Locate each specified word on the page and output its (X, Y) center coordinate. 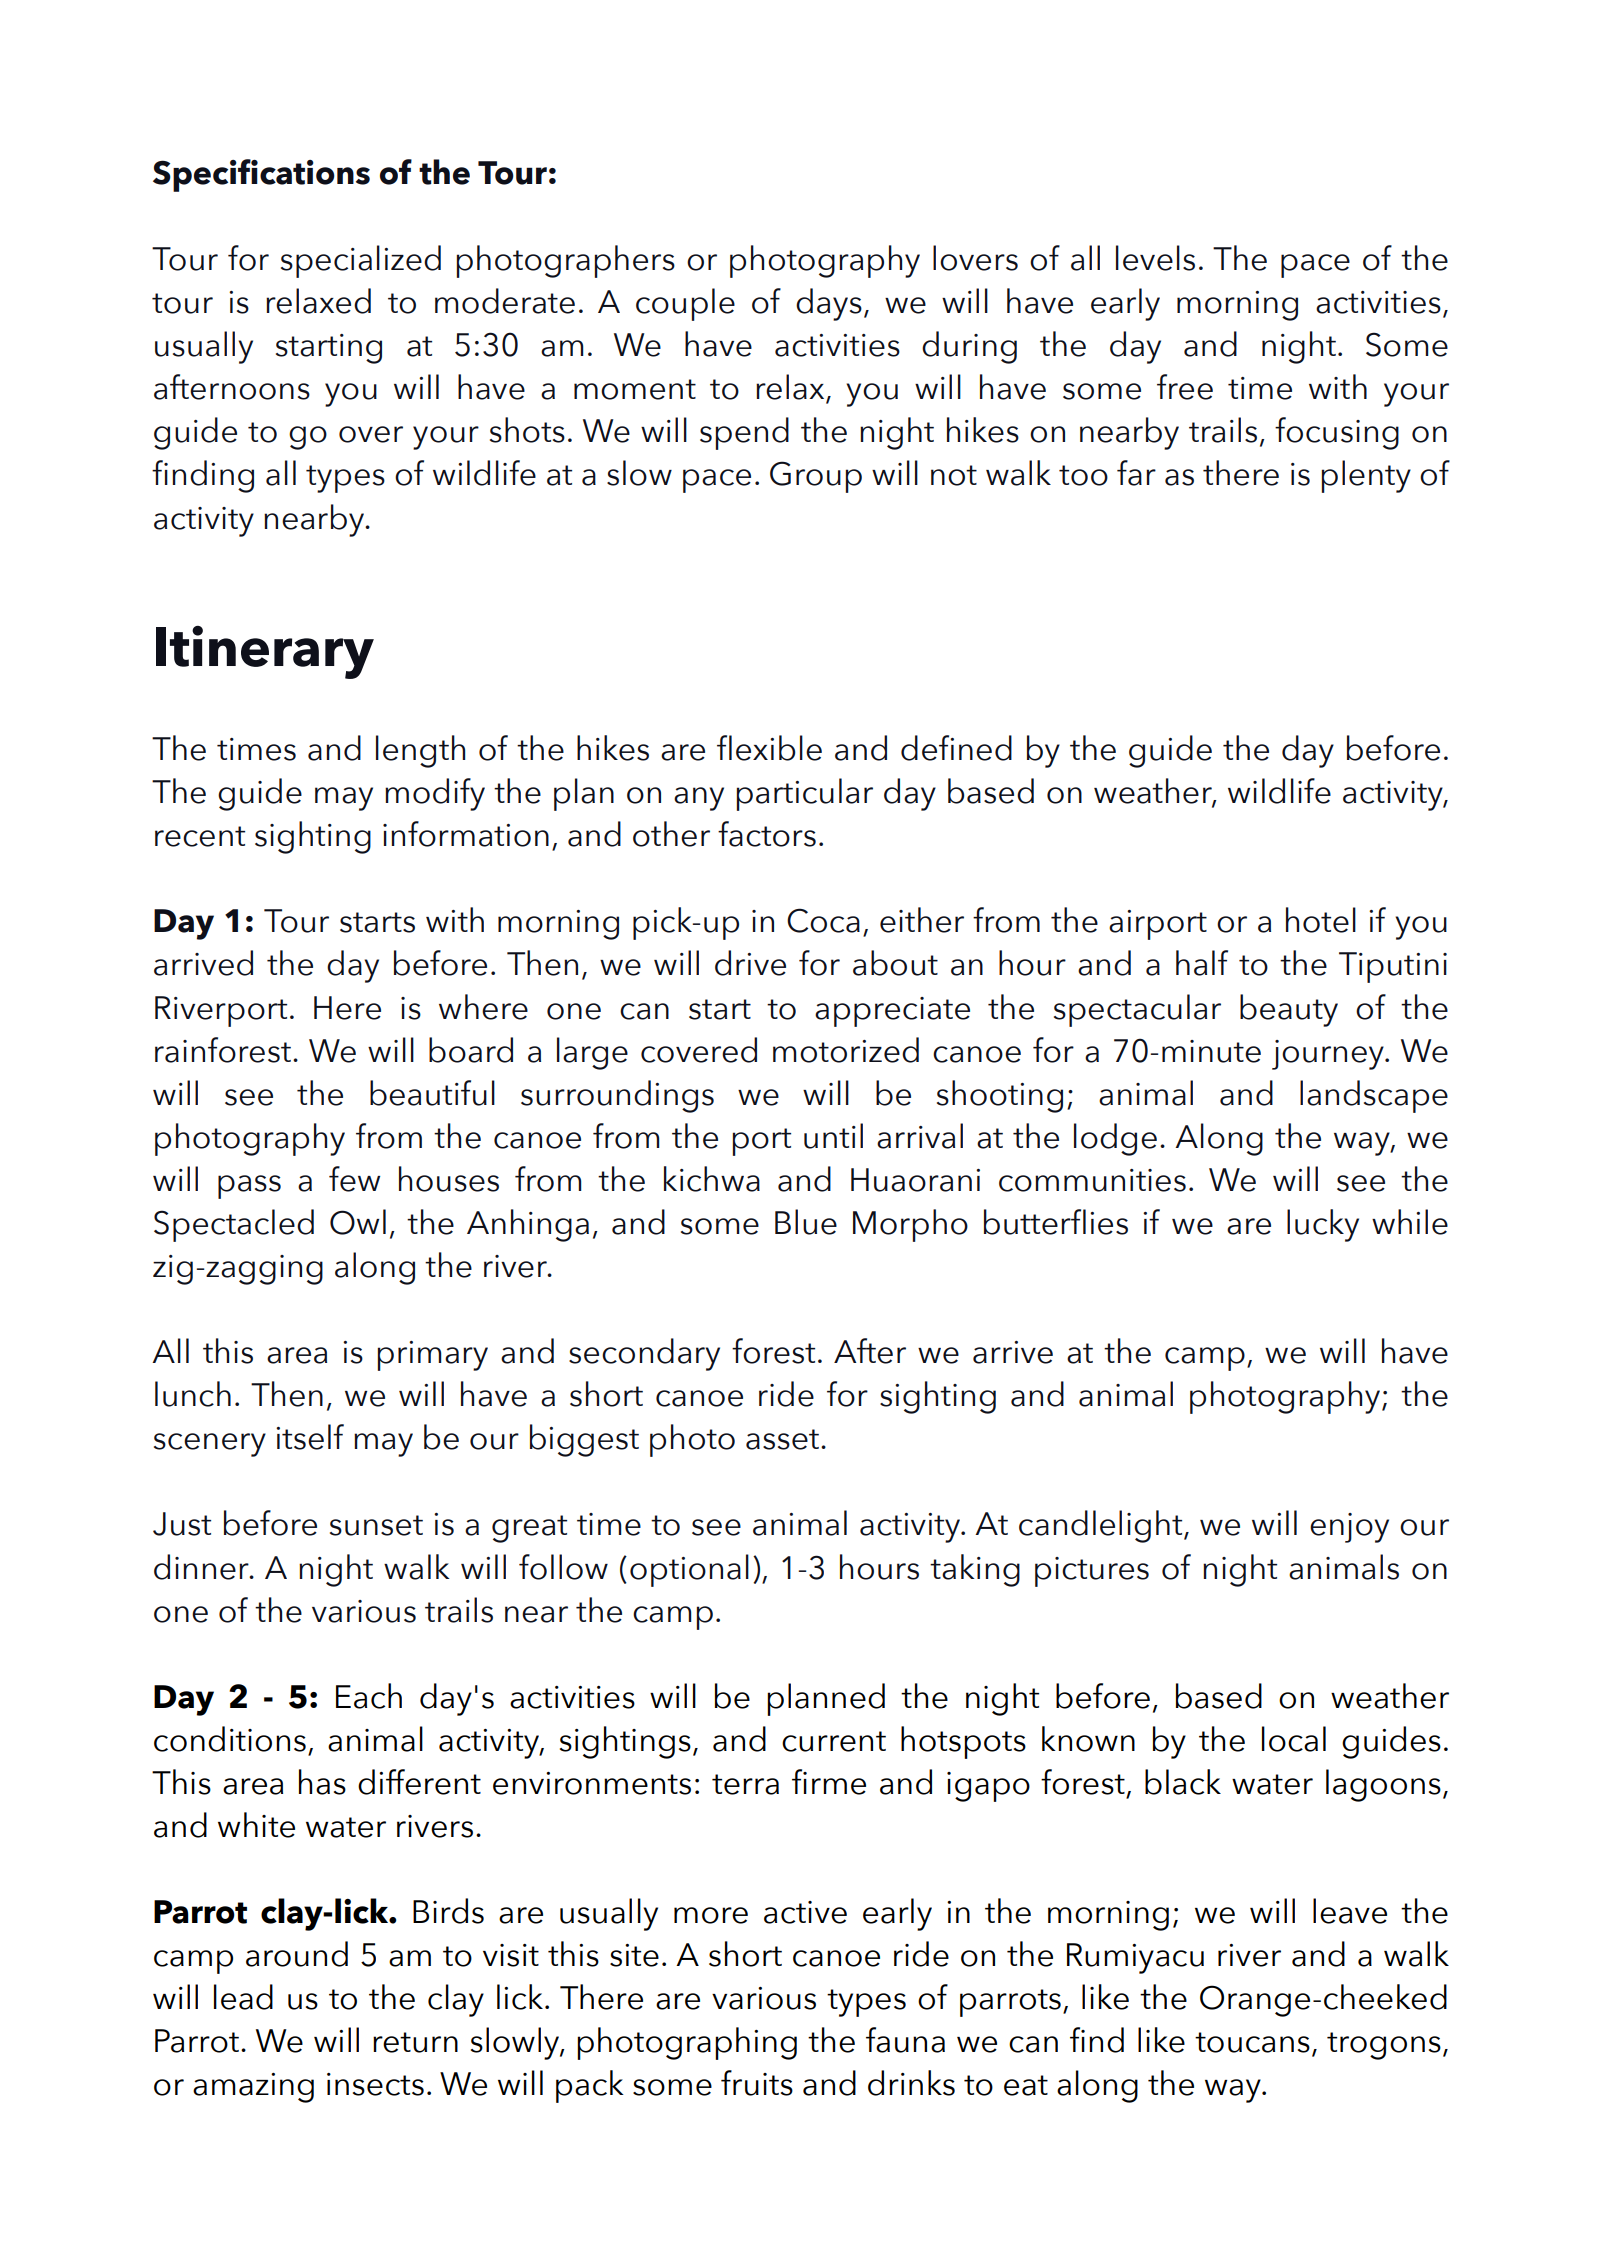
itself (310, 1437)
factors (767, 834)
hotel (1321, 920)
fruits (757, 2083)
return (415, 2042)
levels (1155, 258)
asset (782, 1439)
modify (435, 794)
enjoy (1349, 1528)
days (829, 304)
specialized (361, 261)
